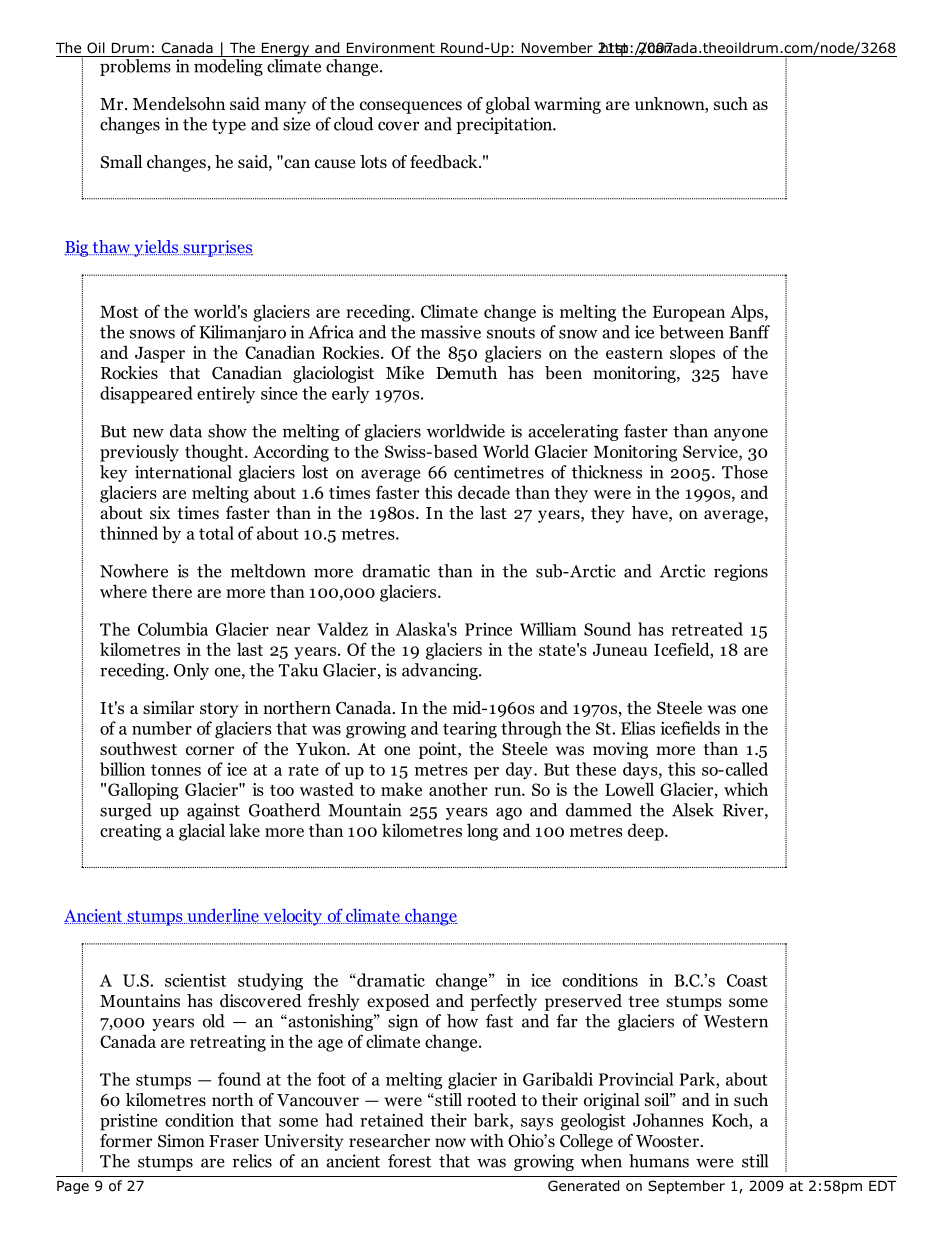  Describe the element at coordinates (488, 629) in the screenshot. I see `Prince` at that location.
